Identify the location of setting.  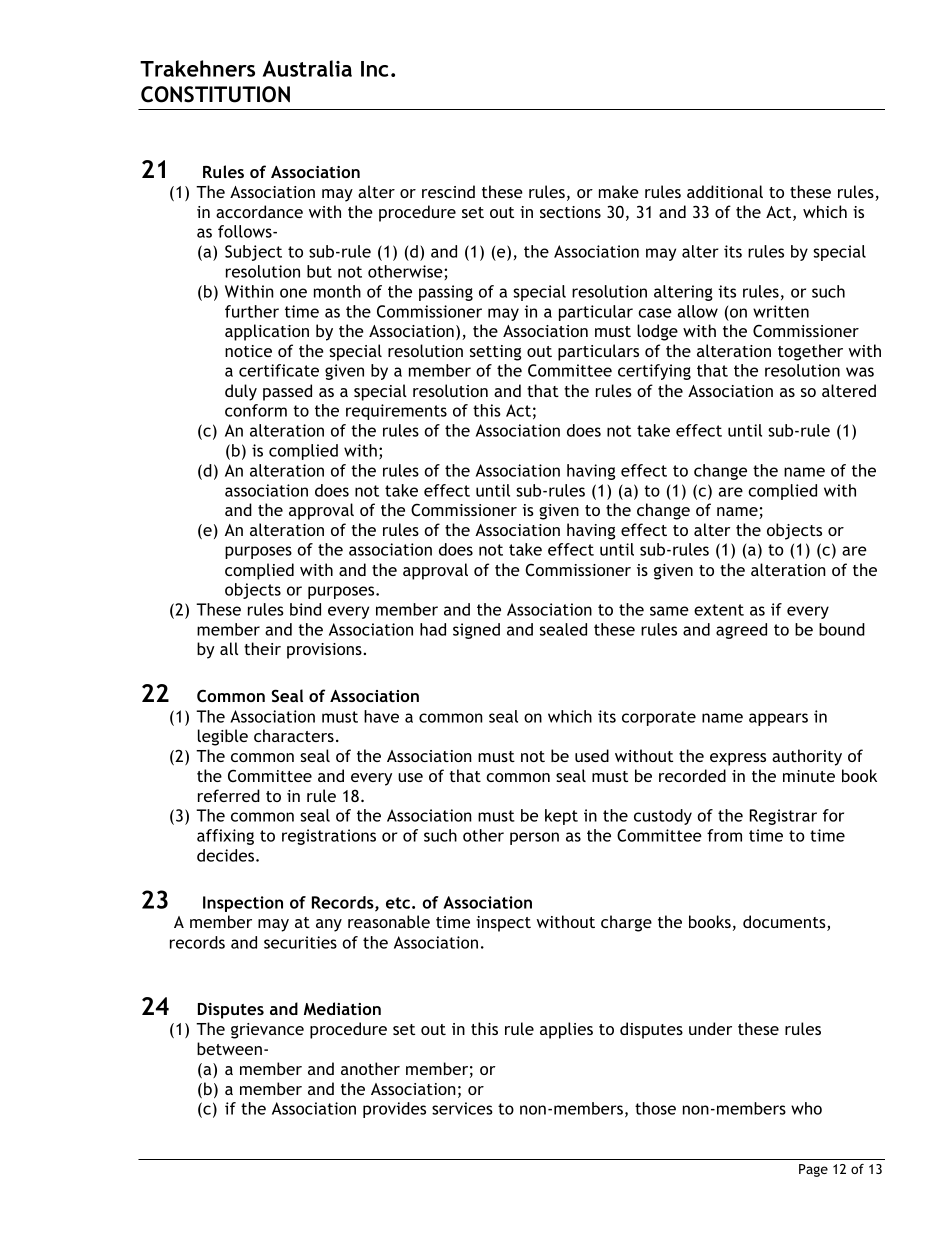
(495, 353).
